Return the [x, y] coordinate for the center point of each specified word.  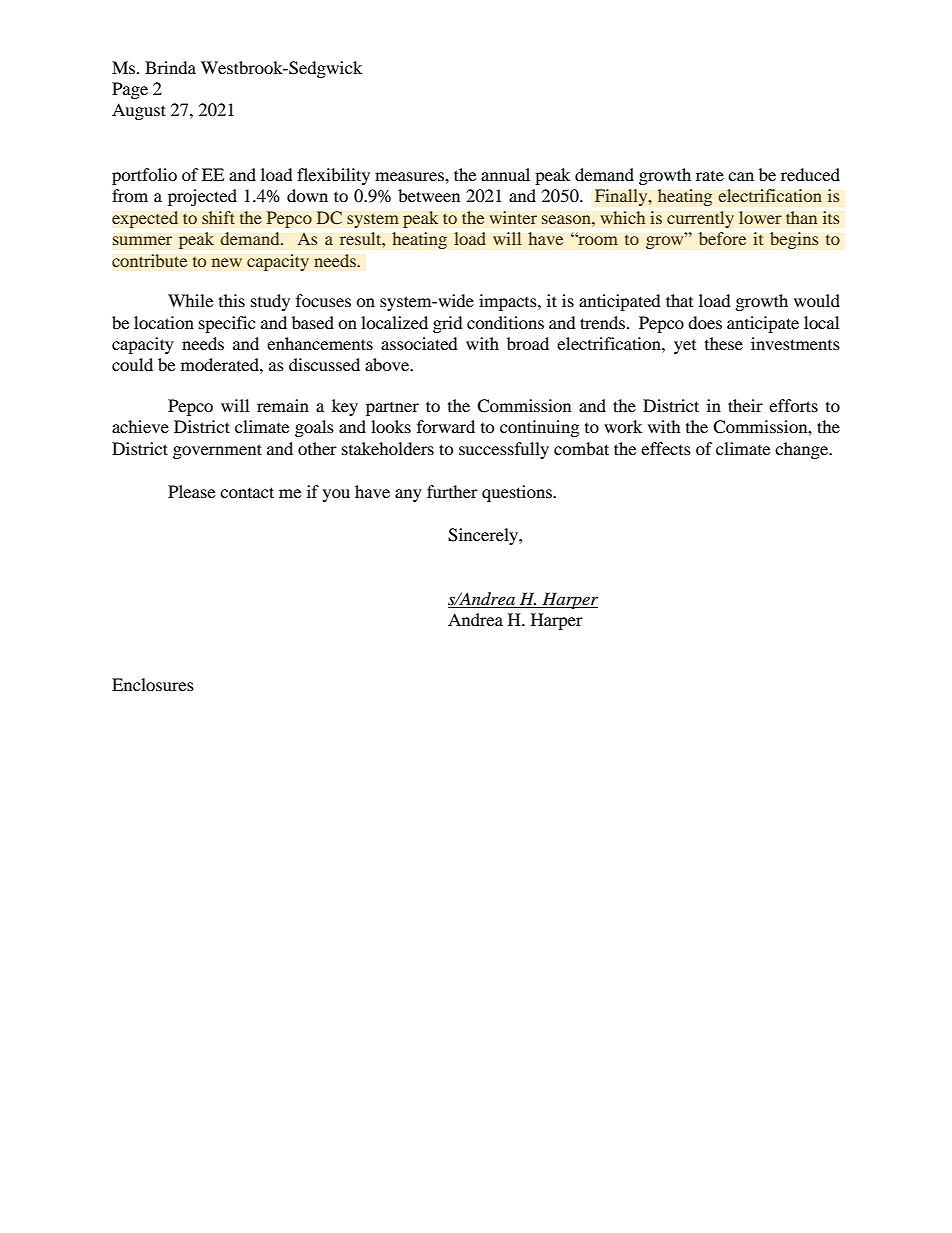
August [139, 111]
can [741, 176]
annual [505, 174]
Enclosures [153, 684]
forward [446, 426]
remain [283, 405]
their [745, 405]
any [408, 495]
